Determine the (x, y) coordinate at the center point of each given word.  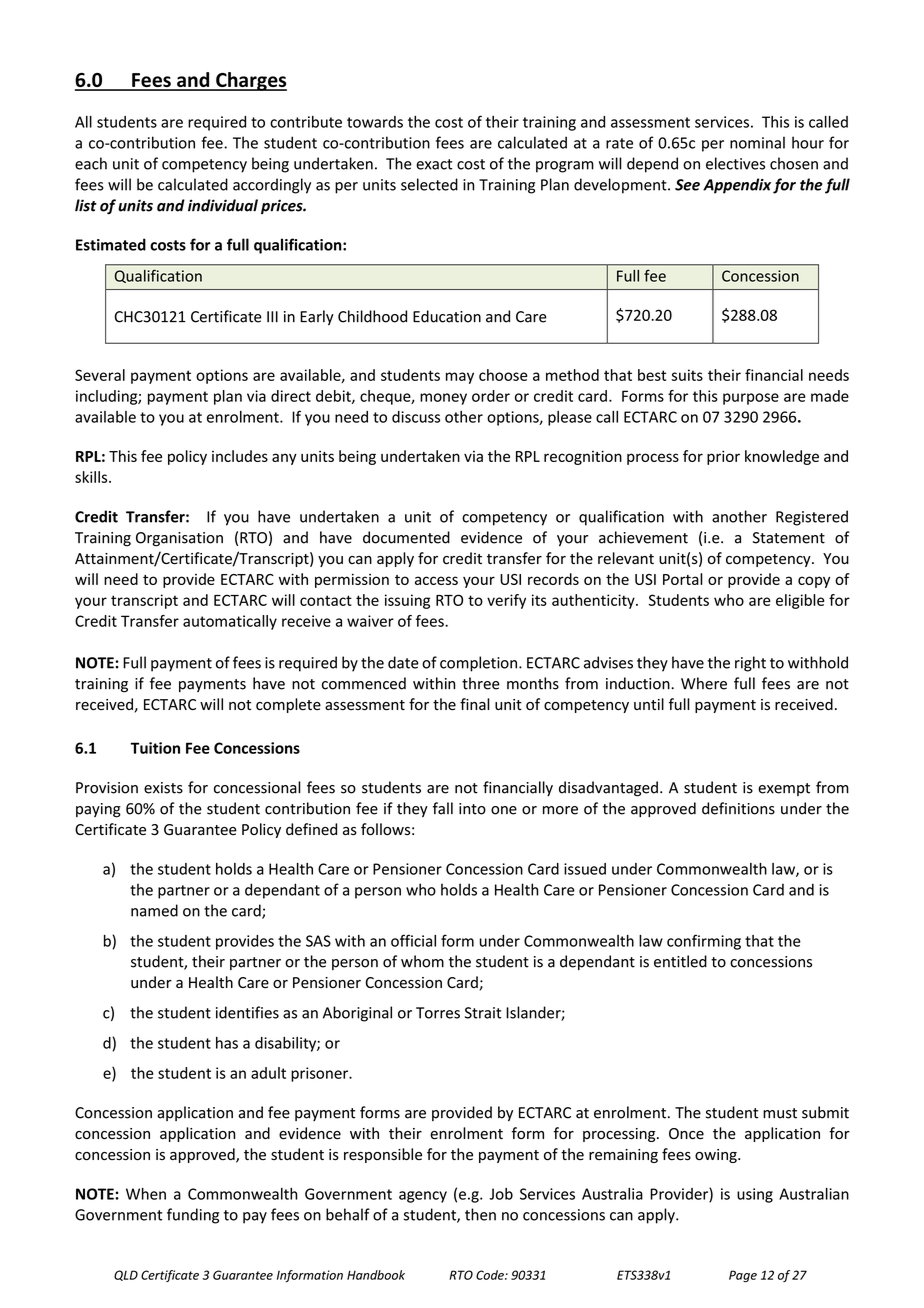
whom (422, 961)
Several (100, 375)
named (154, 910)
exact (434, 164)
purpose (751, 399)
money (443, 399)
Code (491, 1275)
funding (193, 1216)
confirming (704, 942)
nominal (757, 142)
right (750, 664)
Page (743, 1276)
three (481, 683)
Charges (250, 81)
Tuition (155, 748)
